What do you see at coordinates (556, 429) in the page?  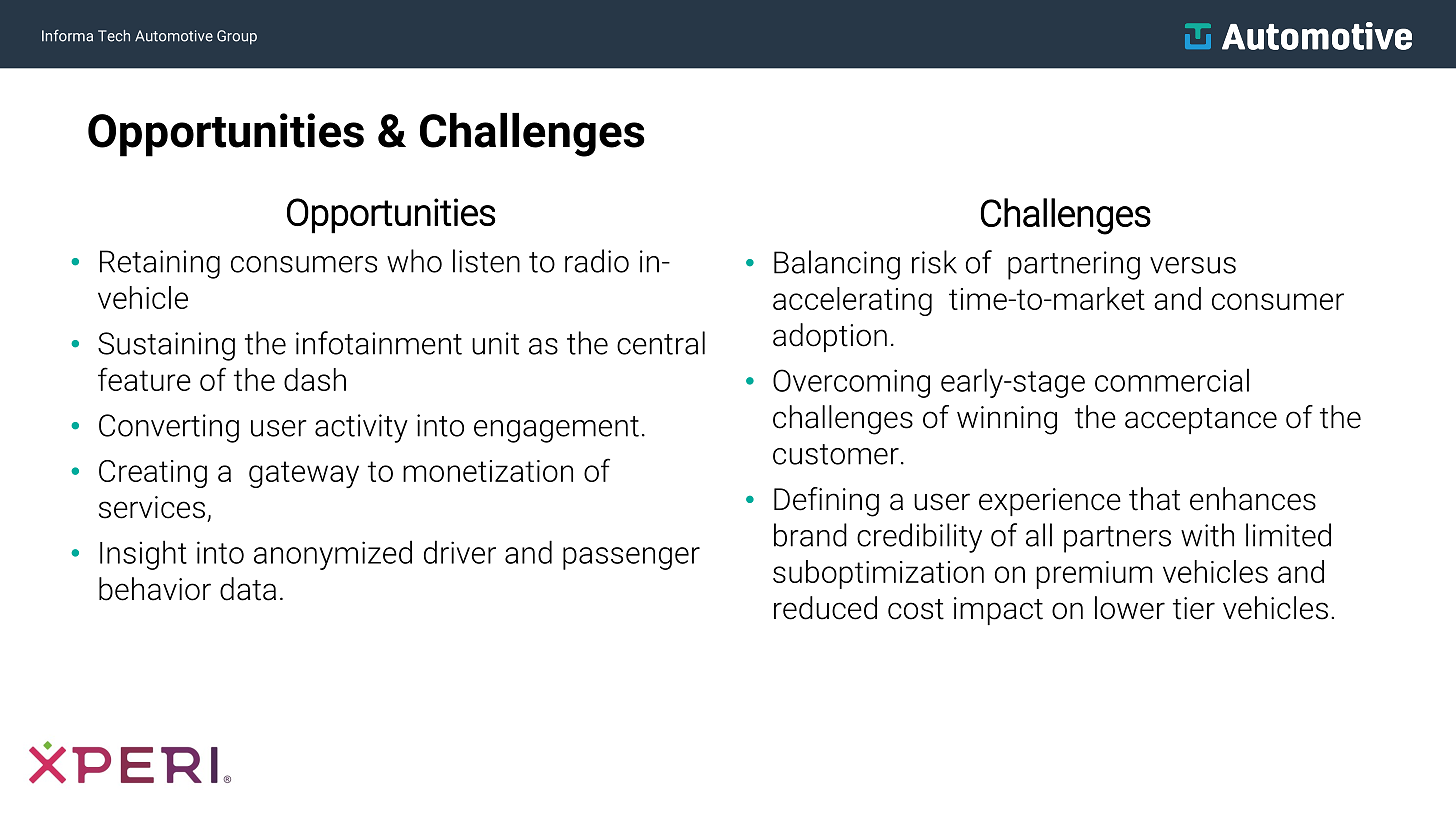 I see `engagement` at bounding box center [556, 429].
